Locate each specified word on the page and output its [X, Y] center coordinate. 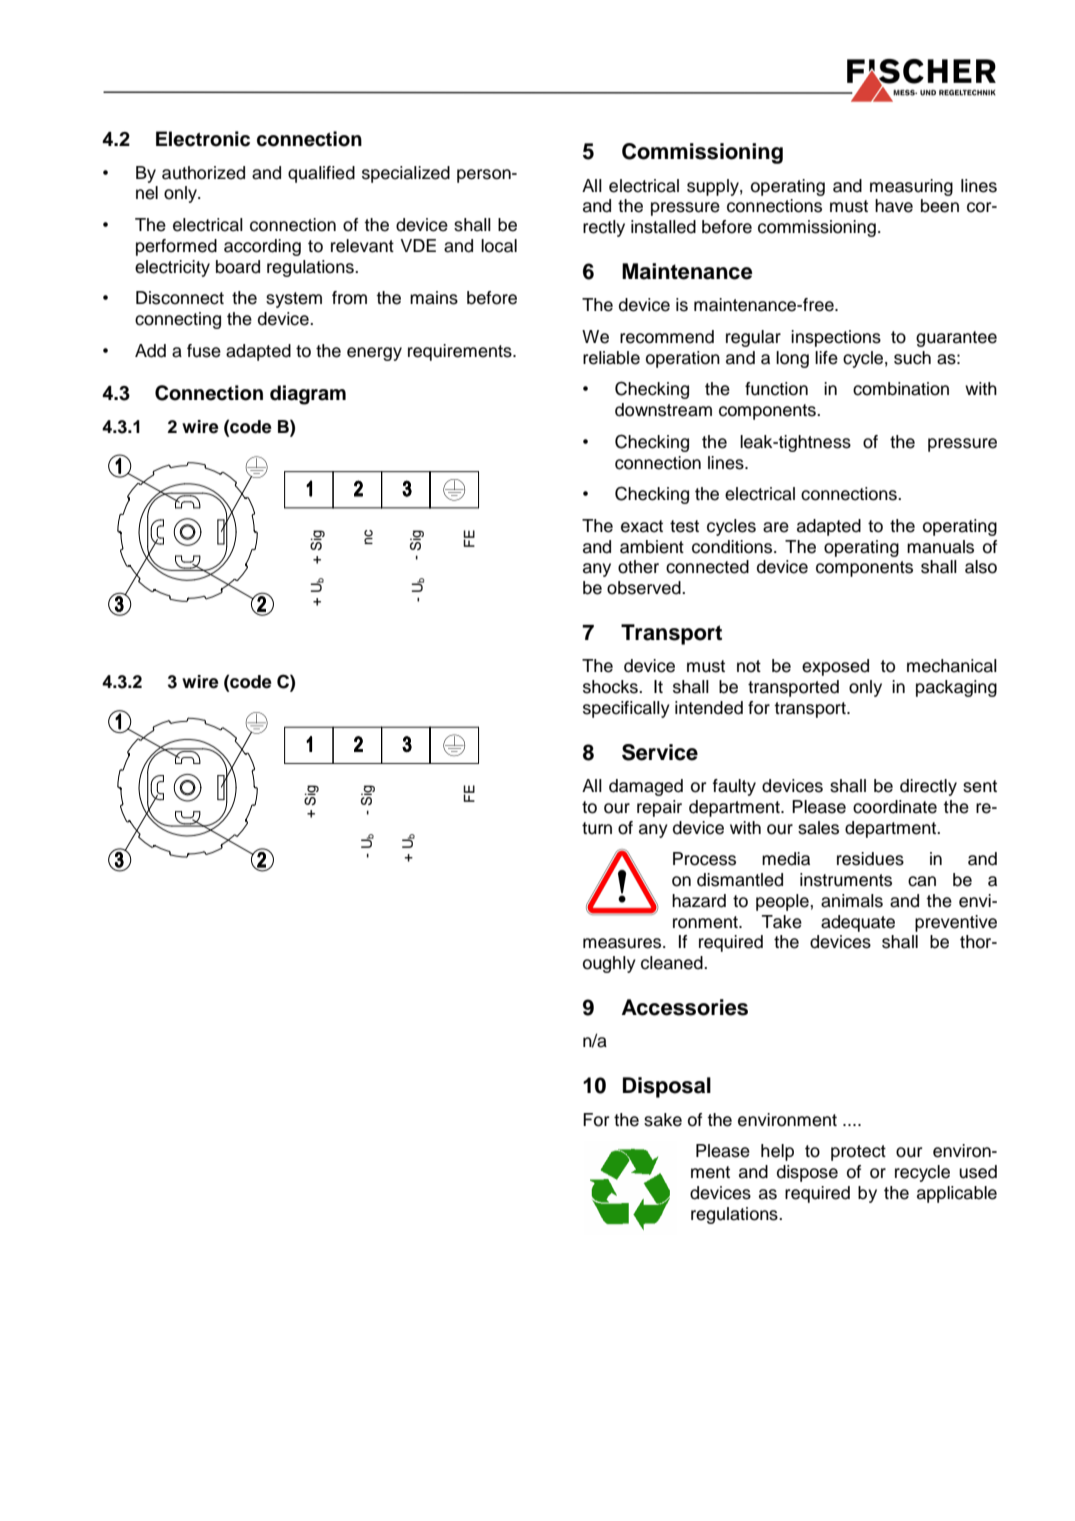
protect [858, 1153]
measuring [911, 187]
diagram [308, 395]
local [499, 246]
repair [659, 808]
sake [663, 1120]
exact [642, 526]
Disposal [667, 1087]
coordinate [895, 807]
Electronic [203, 139]
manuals [940, 547]
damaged [646, 787]
